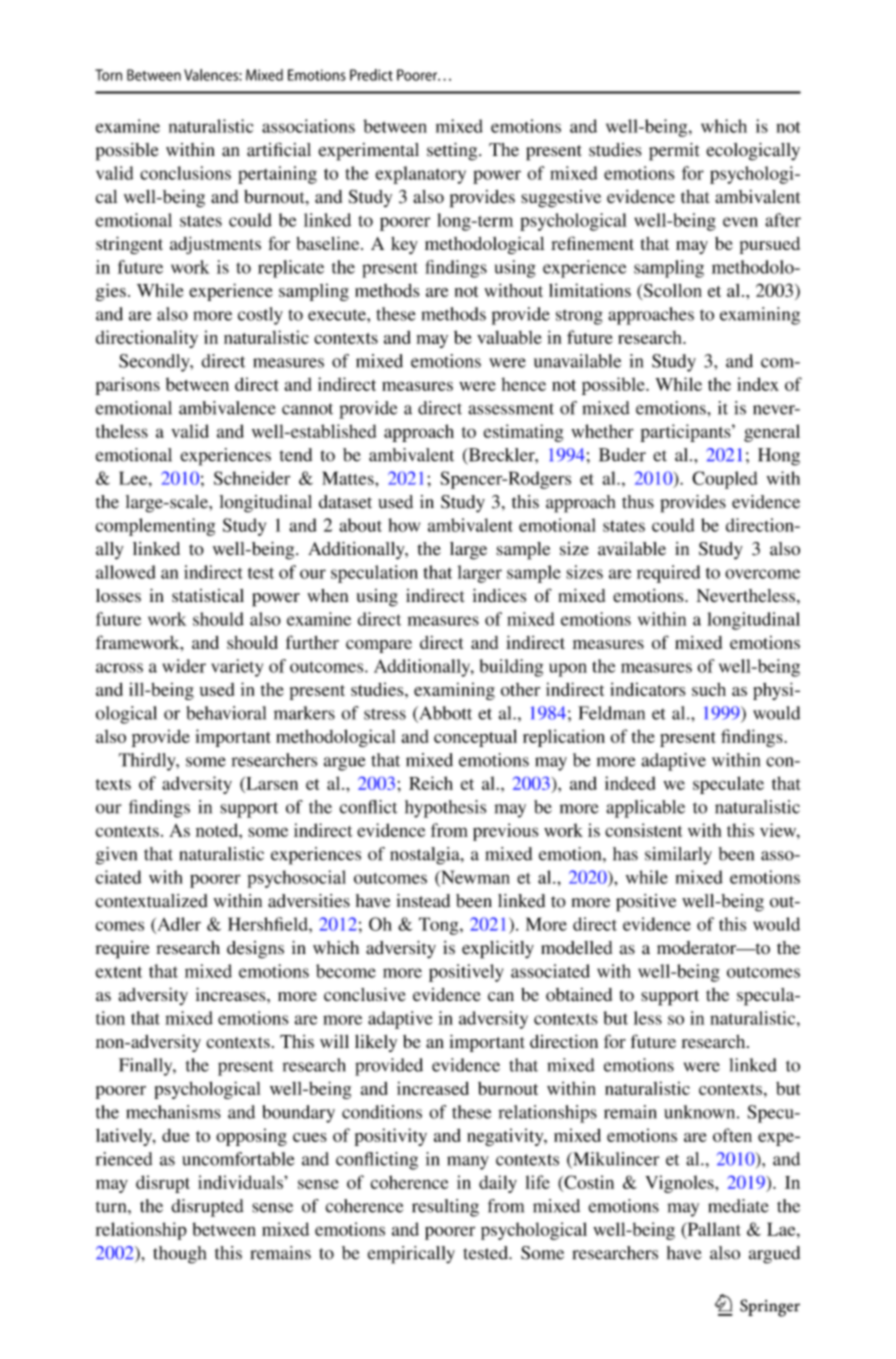 This screenshot has width=896, height=1359. I want to click on Abbott, so click(444, 714).
